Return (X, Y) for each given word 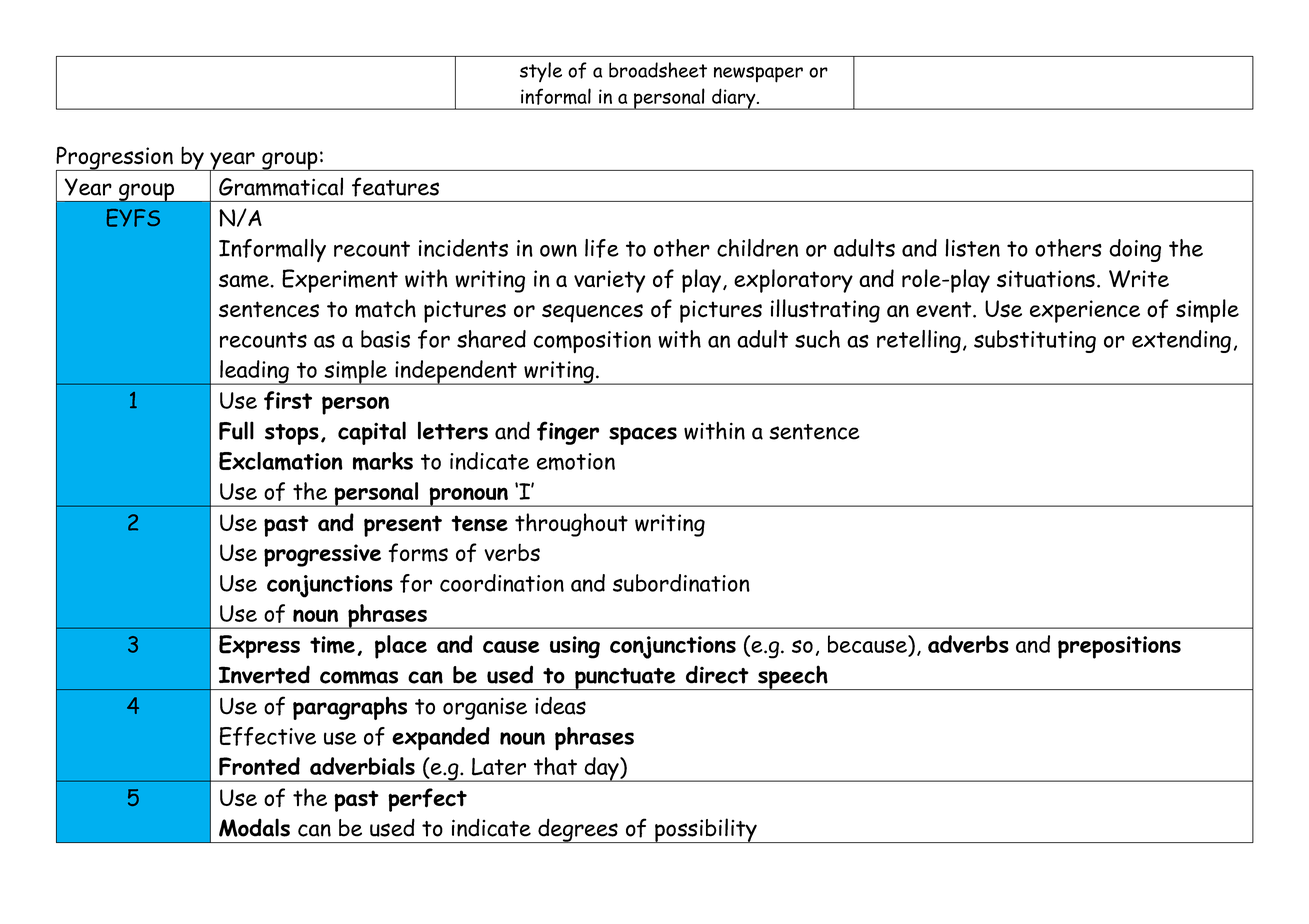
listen (972, 248)
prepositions (1119, 647)
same (245, 281)
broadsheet (658, 70)
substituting (1035, 341)
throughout (571, 525)
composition (592, 342)
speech (793, 677)
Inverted (264, 674)
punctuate (625, 679)
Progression (115, 159)
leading (254, 372)
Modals (254, 827)
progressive (322, 555)
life (602, 248)
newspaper (758, 74)
